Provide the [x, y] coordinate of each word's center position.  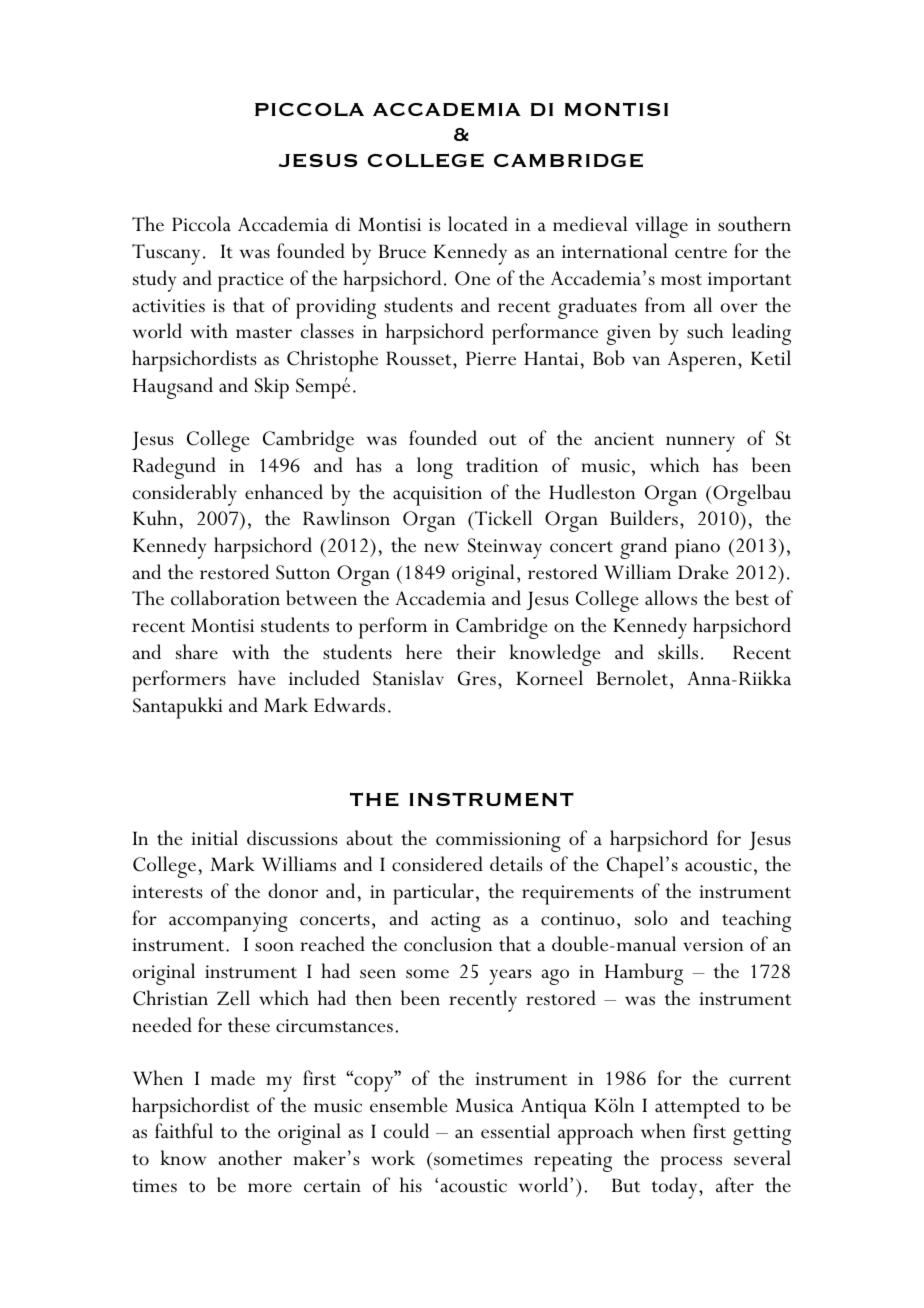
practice [251, 282]
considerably [185, 495]
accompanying [228, 922]
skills [678, 652]
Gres [477, 678]
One [472, 278]
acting [456, 922]
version [713, 945]
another [250, 1158]
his [411, 1184]
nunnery [700, 444]
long [435, 468]
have [257, 678]
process [691, 1164]
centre [701, 253]
